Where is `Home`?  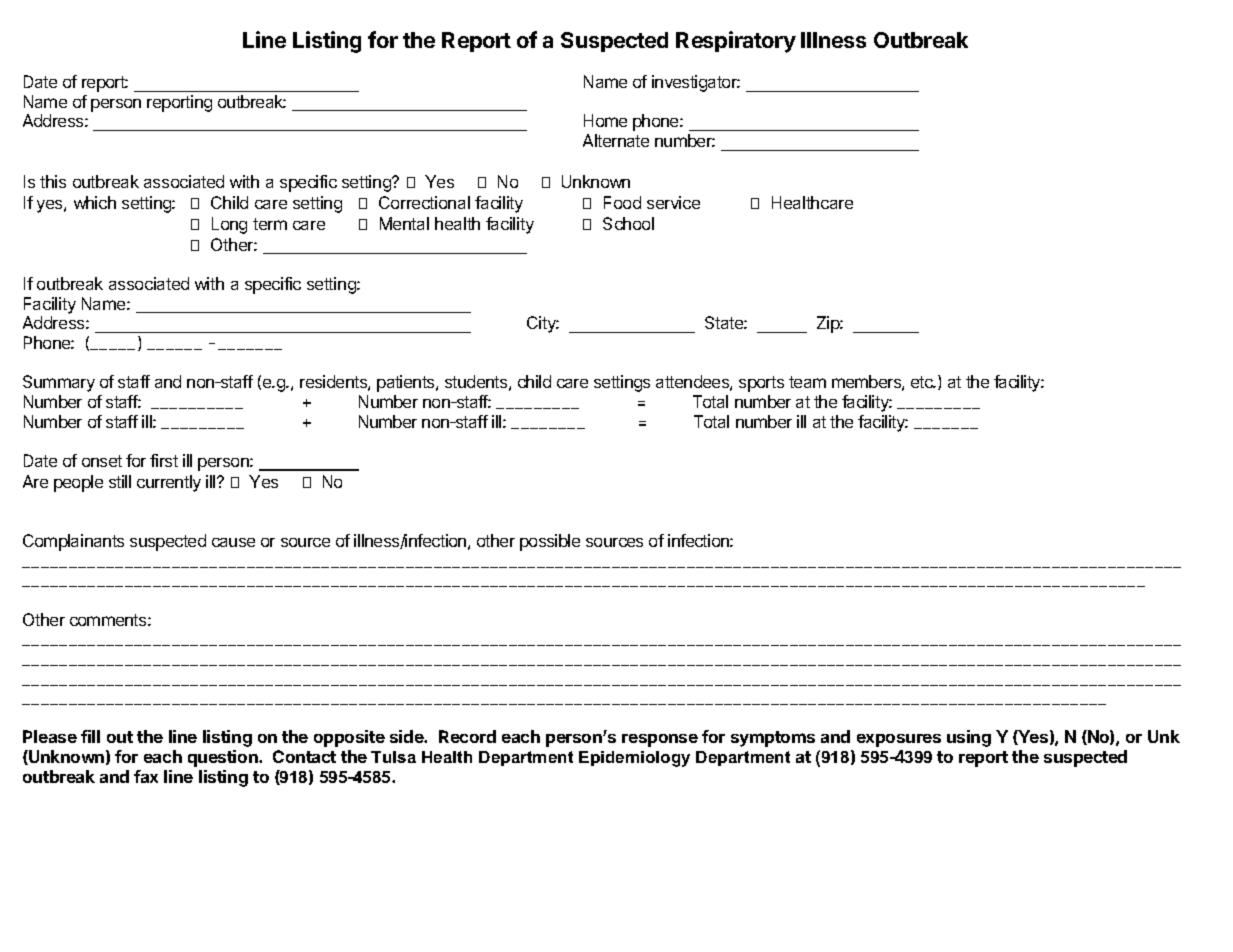 Home is located at coordinates (605, 120).
